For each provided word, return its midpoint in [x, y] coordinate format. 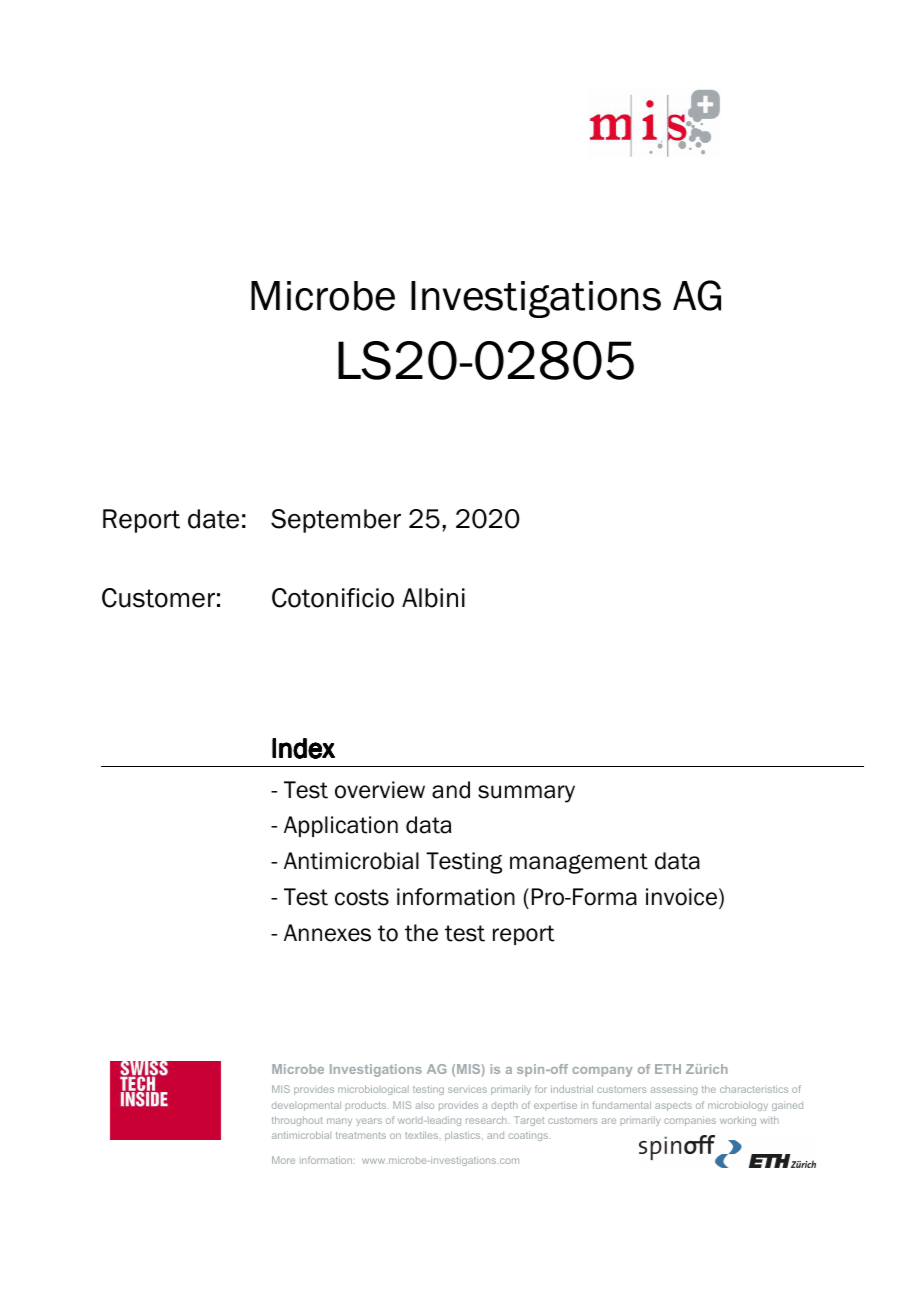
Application [341, 826]
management [579, 863]
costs [362, 897]
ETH [668, 1069]
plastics [464, 1136]
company [602, 1072]
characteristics [754, 1089]
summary [526, 794]
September [336, 521]
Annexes [327, 933]
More [283, 1160]
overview [380, 790]
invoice [681, 897]
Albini [433, 598]
